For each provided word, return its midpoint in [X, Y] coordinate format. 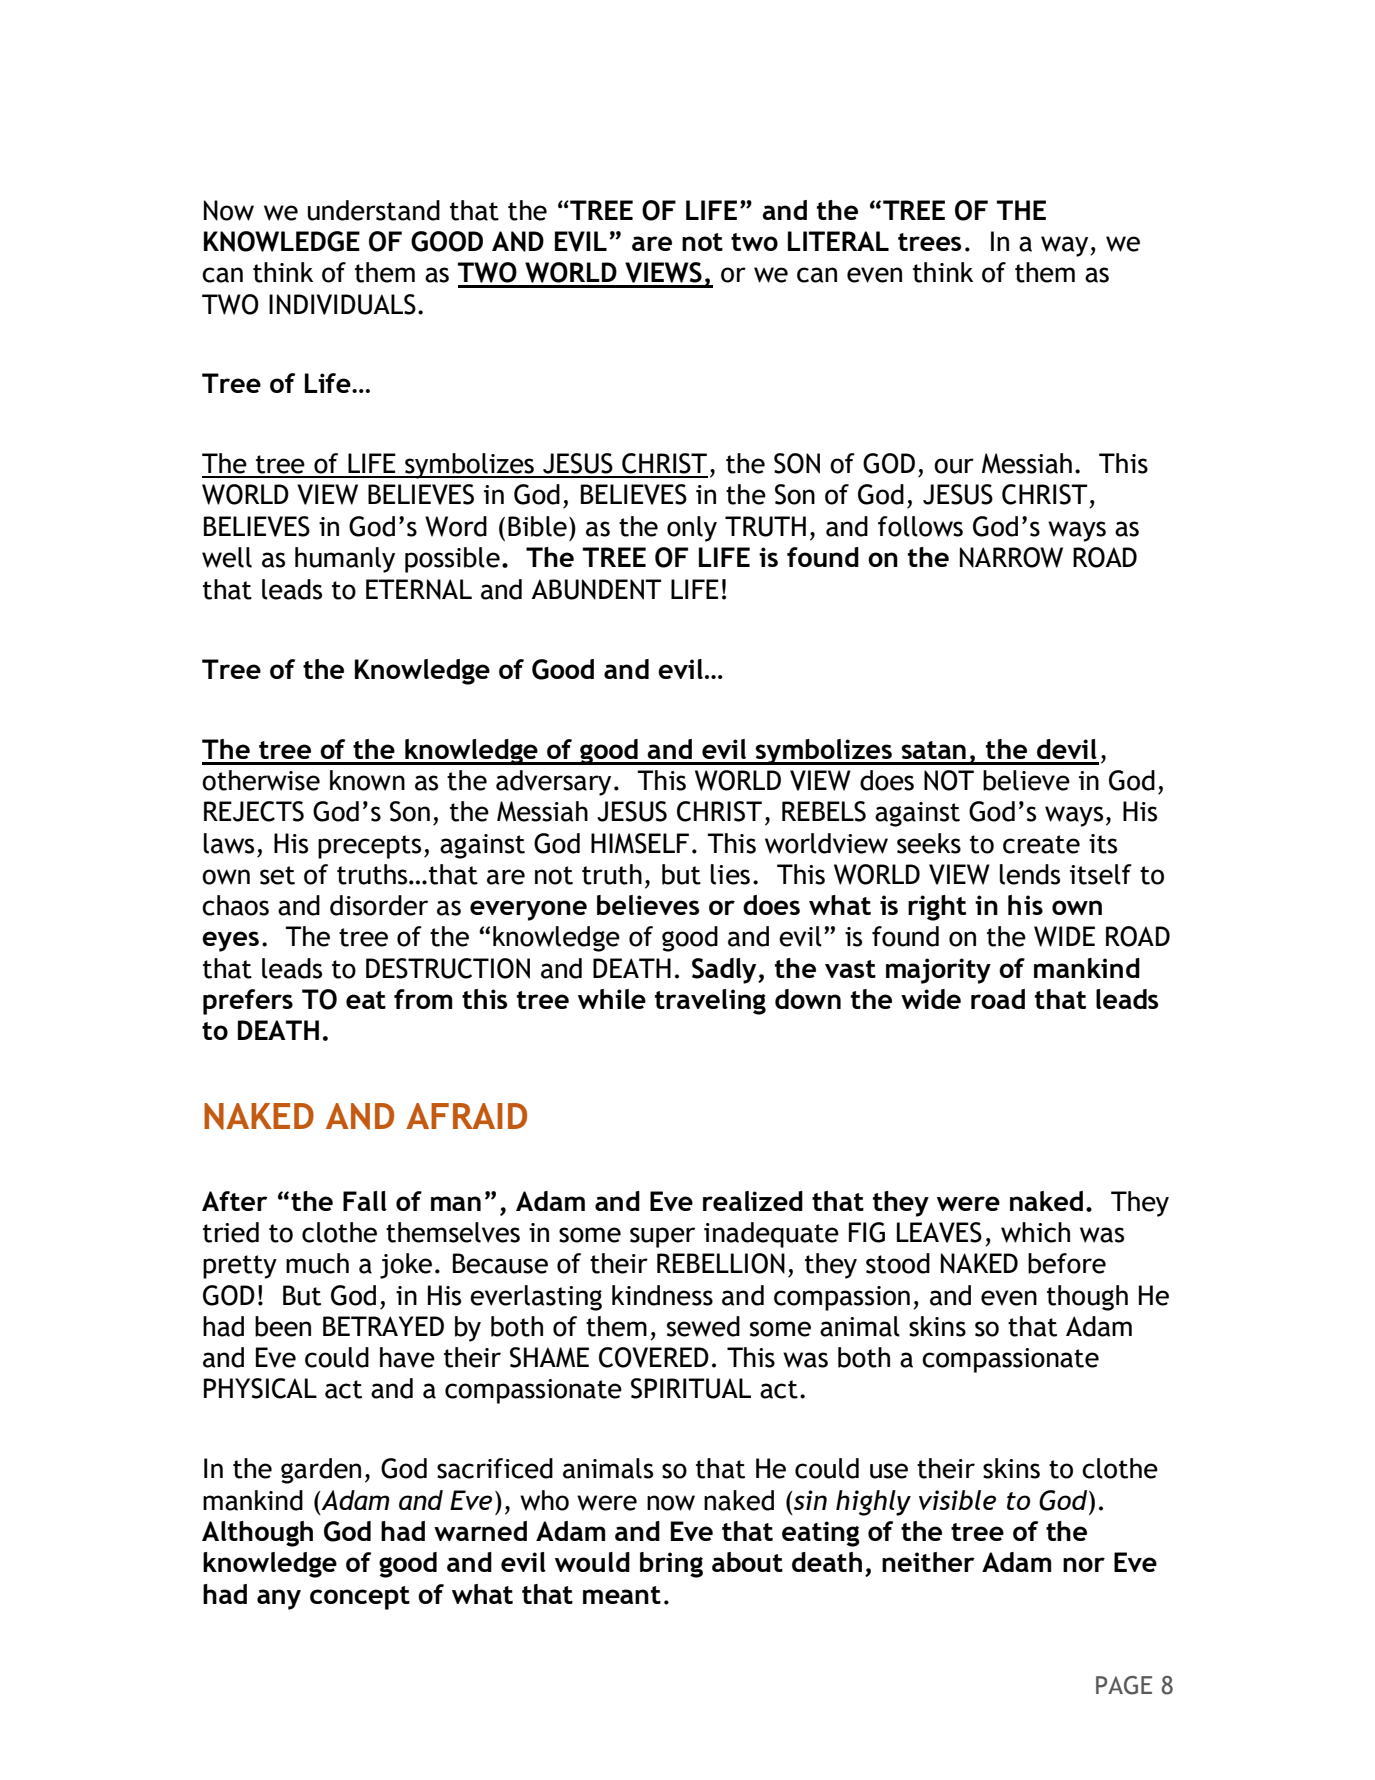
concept [360, 1598]
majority [938, 971]
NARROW [1011, 557]
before [1067, 1263]
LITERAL [838, 241]
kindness [662, 1295]
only [692, 529]
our [954, 466]
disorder [379, 905]
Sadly [725, 971]
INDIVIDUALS [342, 304]
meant [622, 1595]
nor [1084, 1564]
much [317, 1263]
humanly [345, 560]
